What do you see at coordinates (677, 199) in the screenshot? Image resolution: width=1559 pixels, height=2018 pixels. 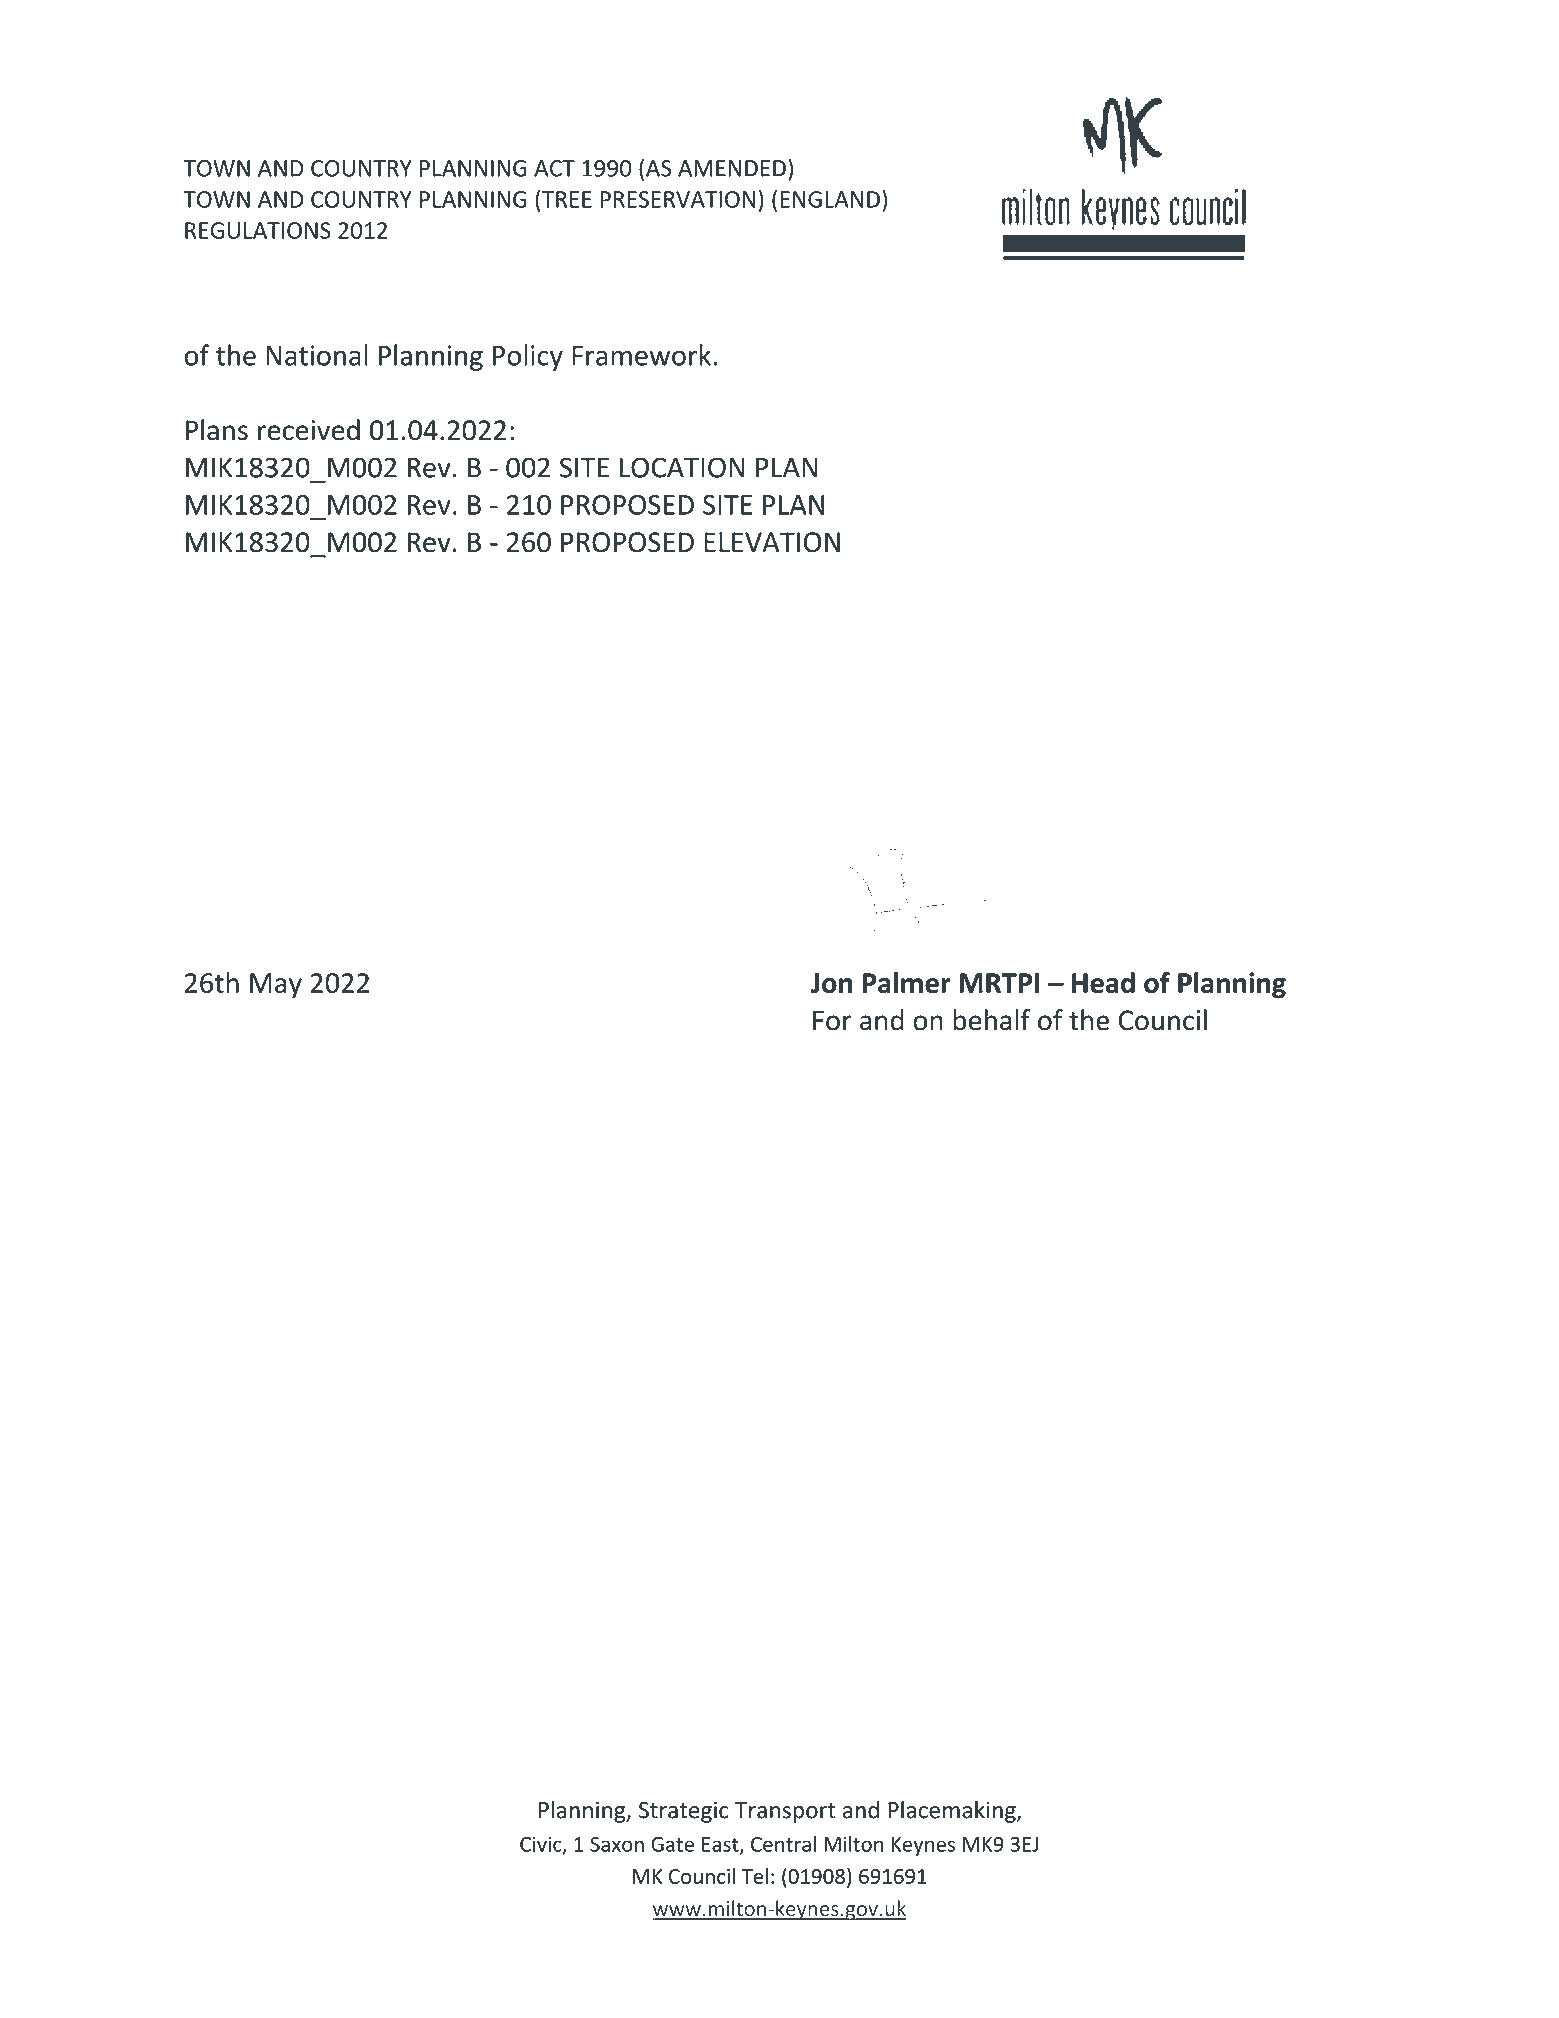 I see `PRESERVATION` at bounding box center [677, 199].
